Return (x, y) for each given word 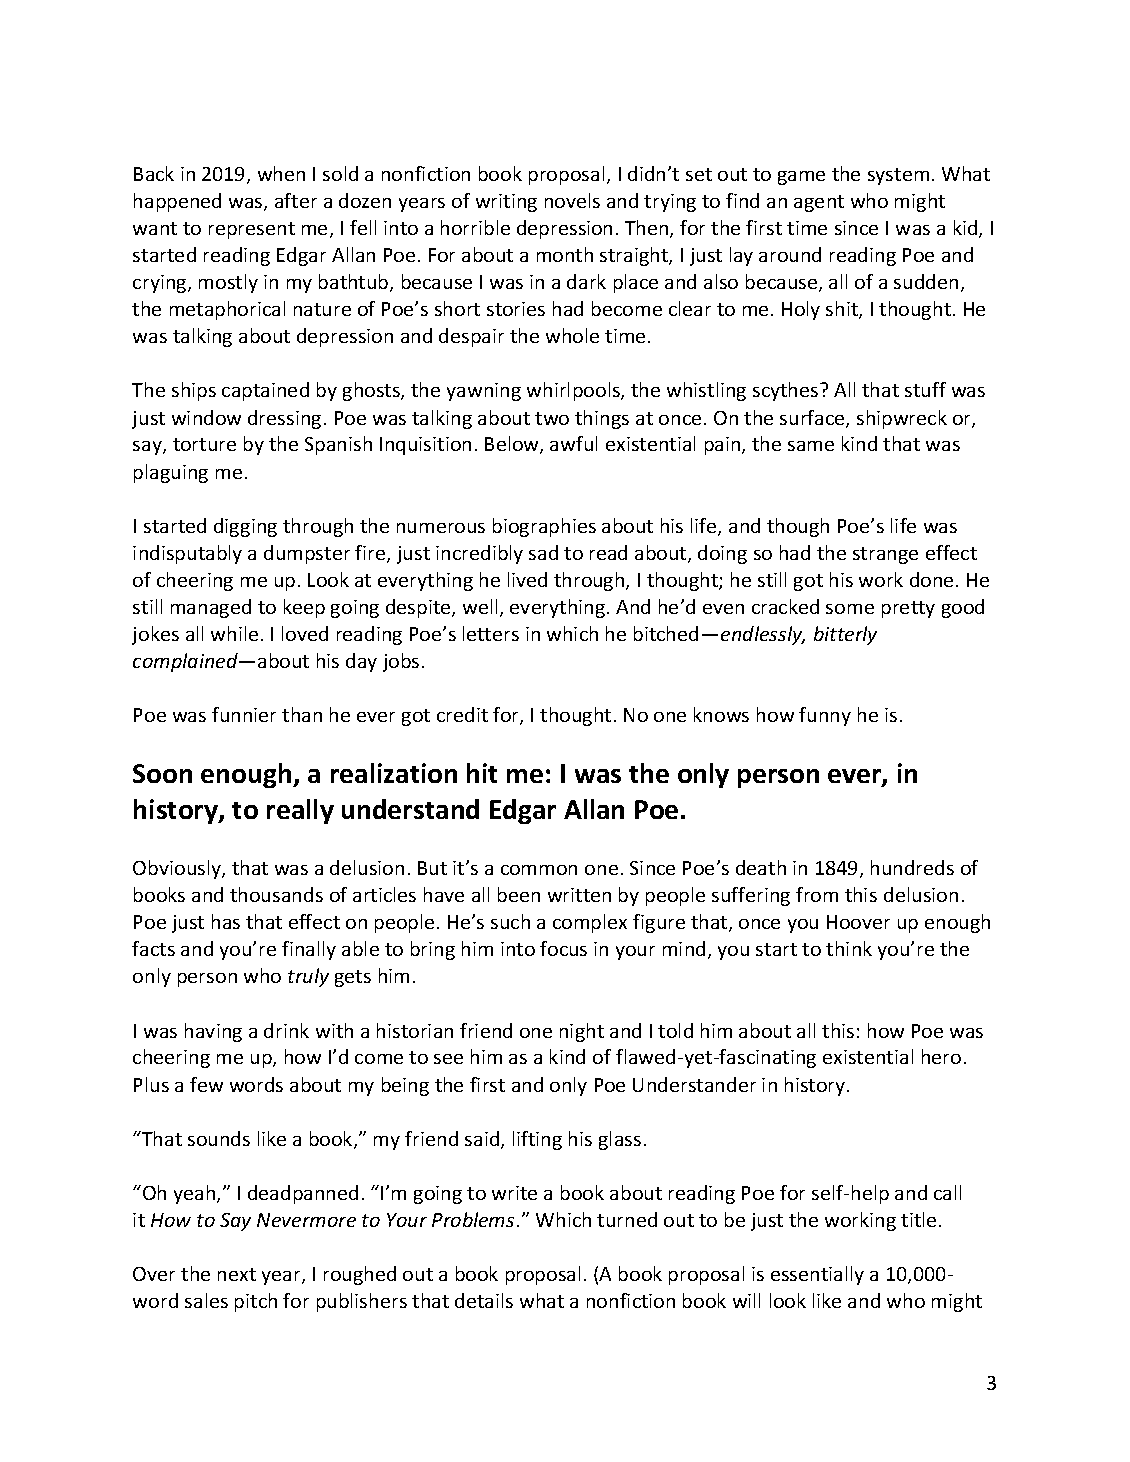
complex (590, 923)
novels (572, 200)
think (849, 948)
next (237, 1274)
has (226, 921)
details (484, 1300)
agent (819, 203)
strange (885, 555)
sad (543, 552)
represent (252, 230)
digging (245, 527)
